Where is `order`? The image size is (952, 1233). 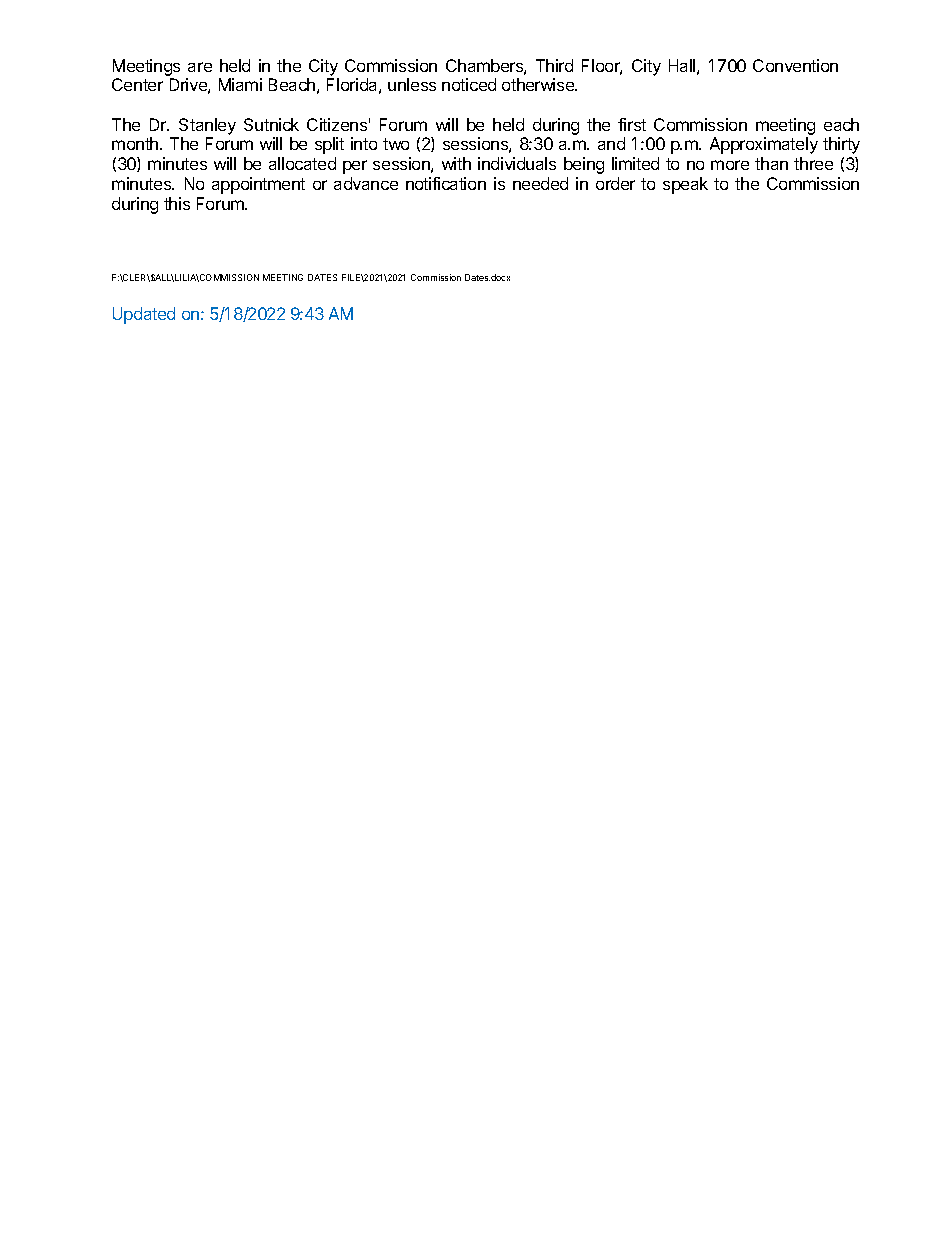
order is located at coordinates (615, 183).
